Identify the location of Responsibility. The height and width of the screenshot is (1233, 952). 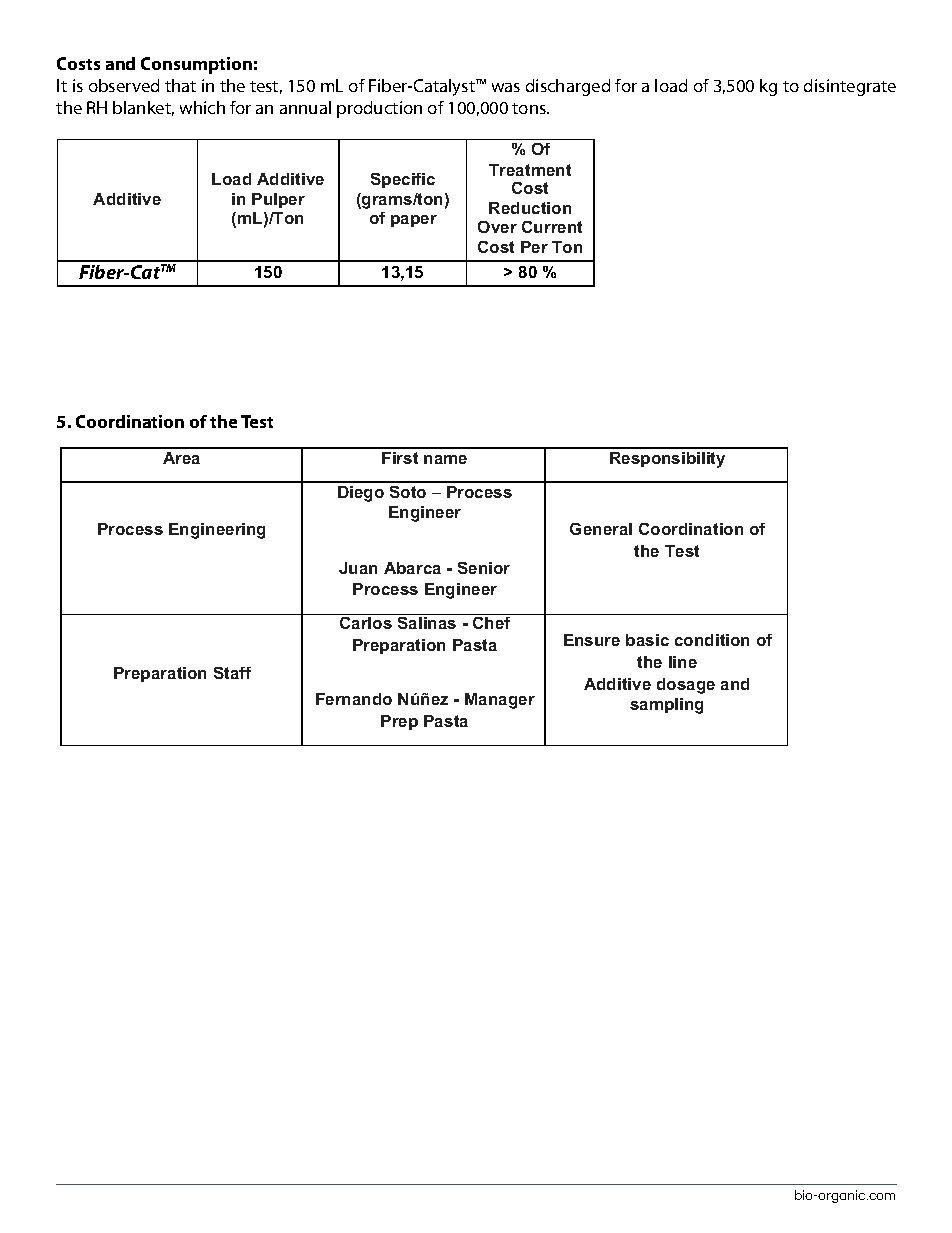
(667, 460).
